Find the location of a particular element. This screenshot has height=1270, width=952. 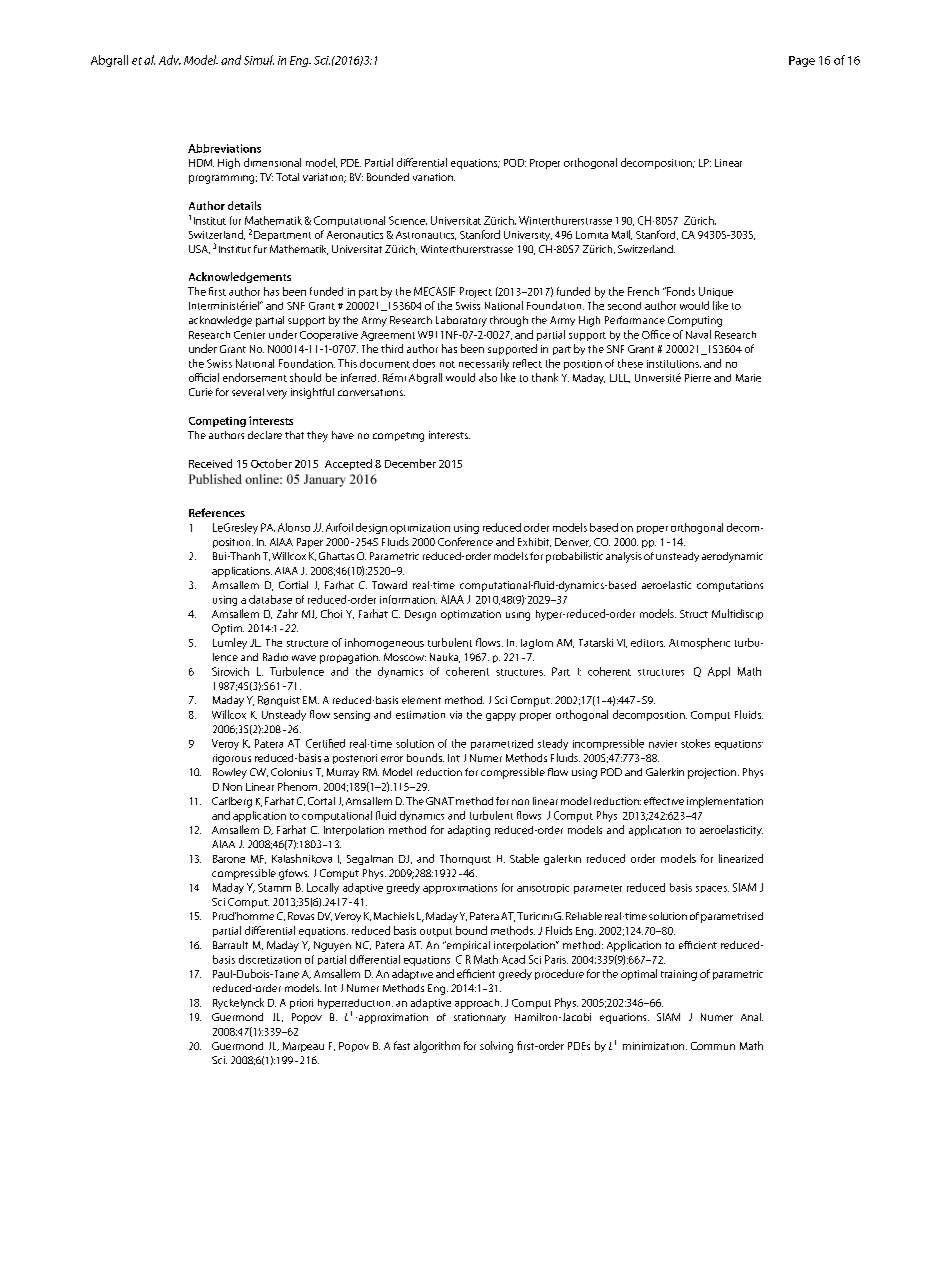

Page is located at coordinates (802, 61).
